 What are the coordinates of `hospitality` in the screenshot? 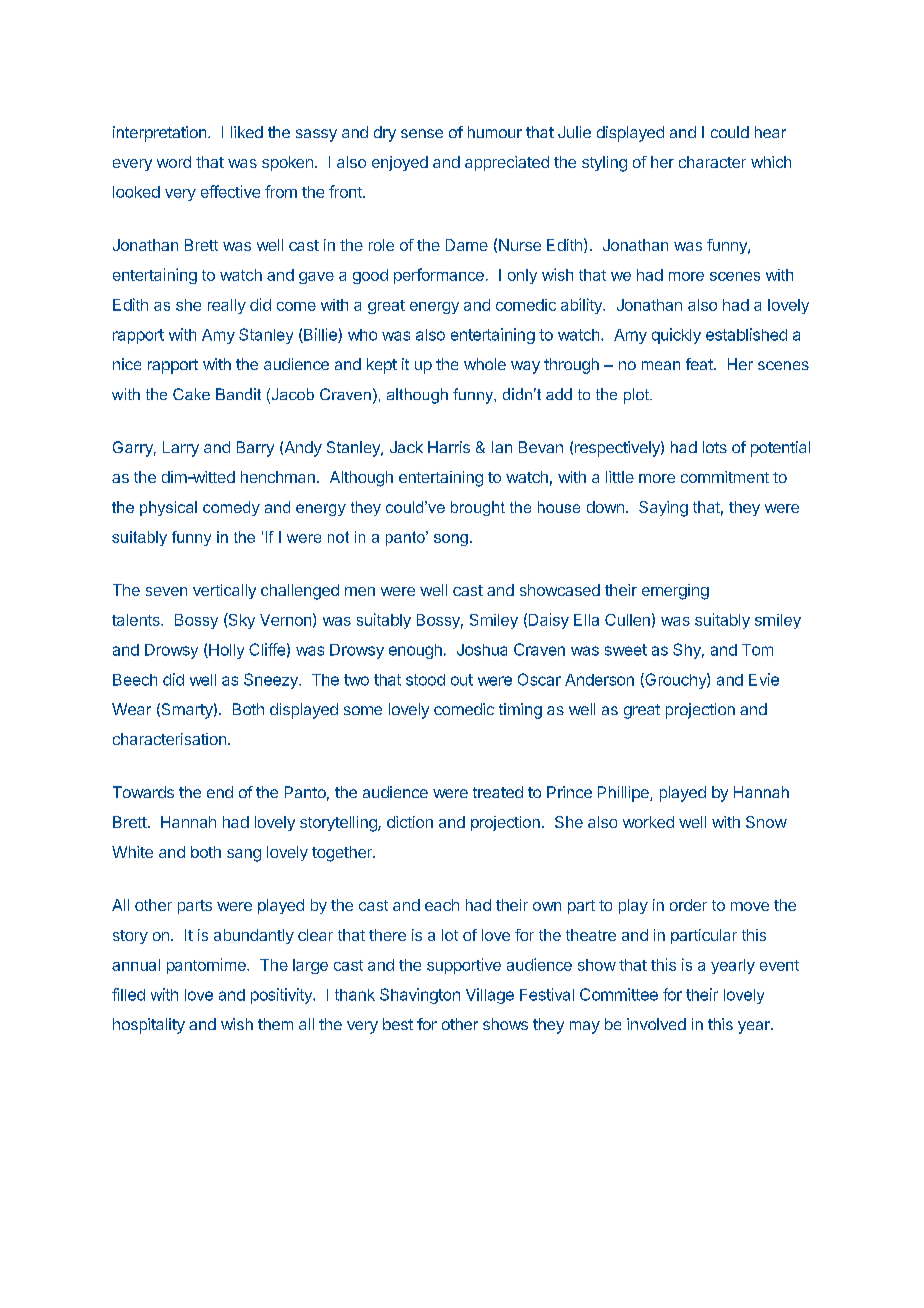 It's located at (149, 1026).
